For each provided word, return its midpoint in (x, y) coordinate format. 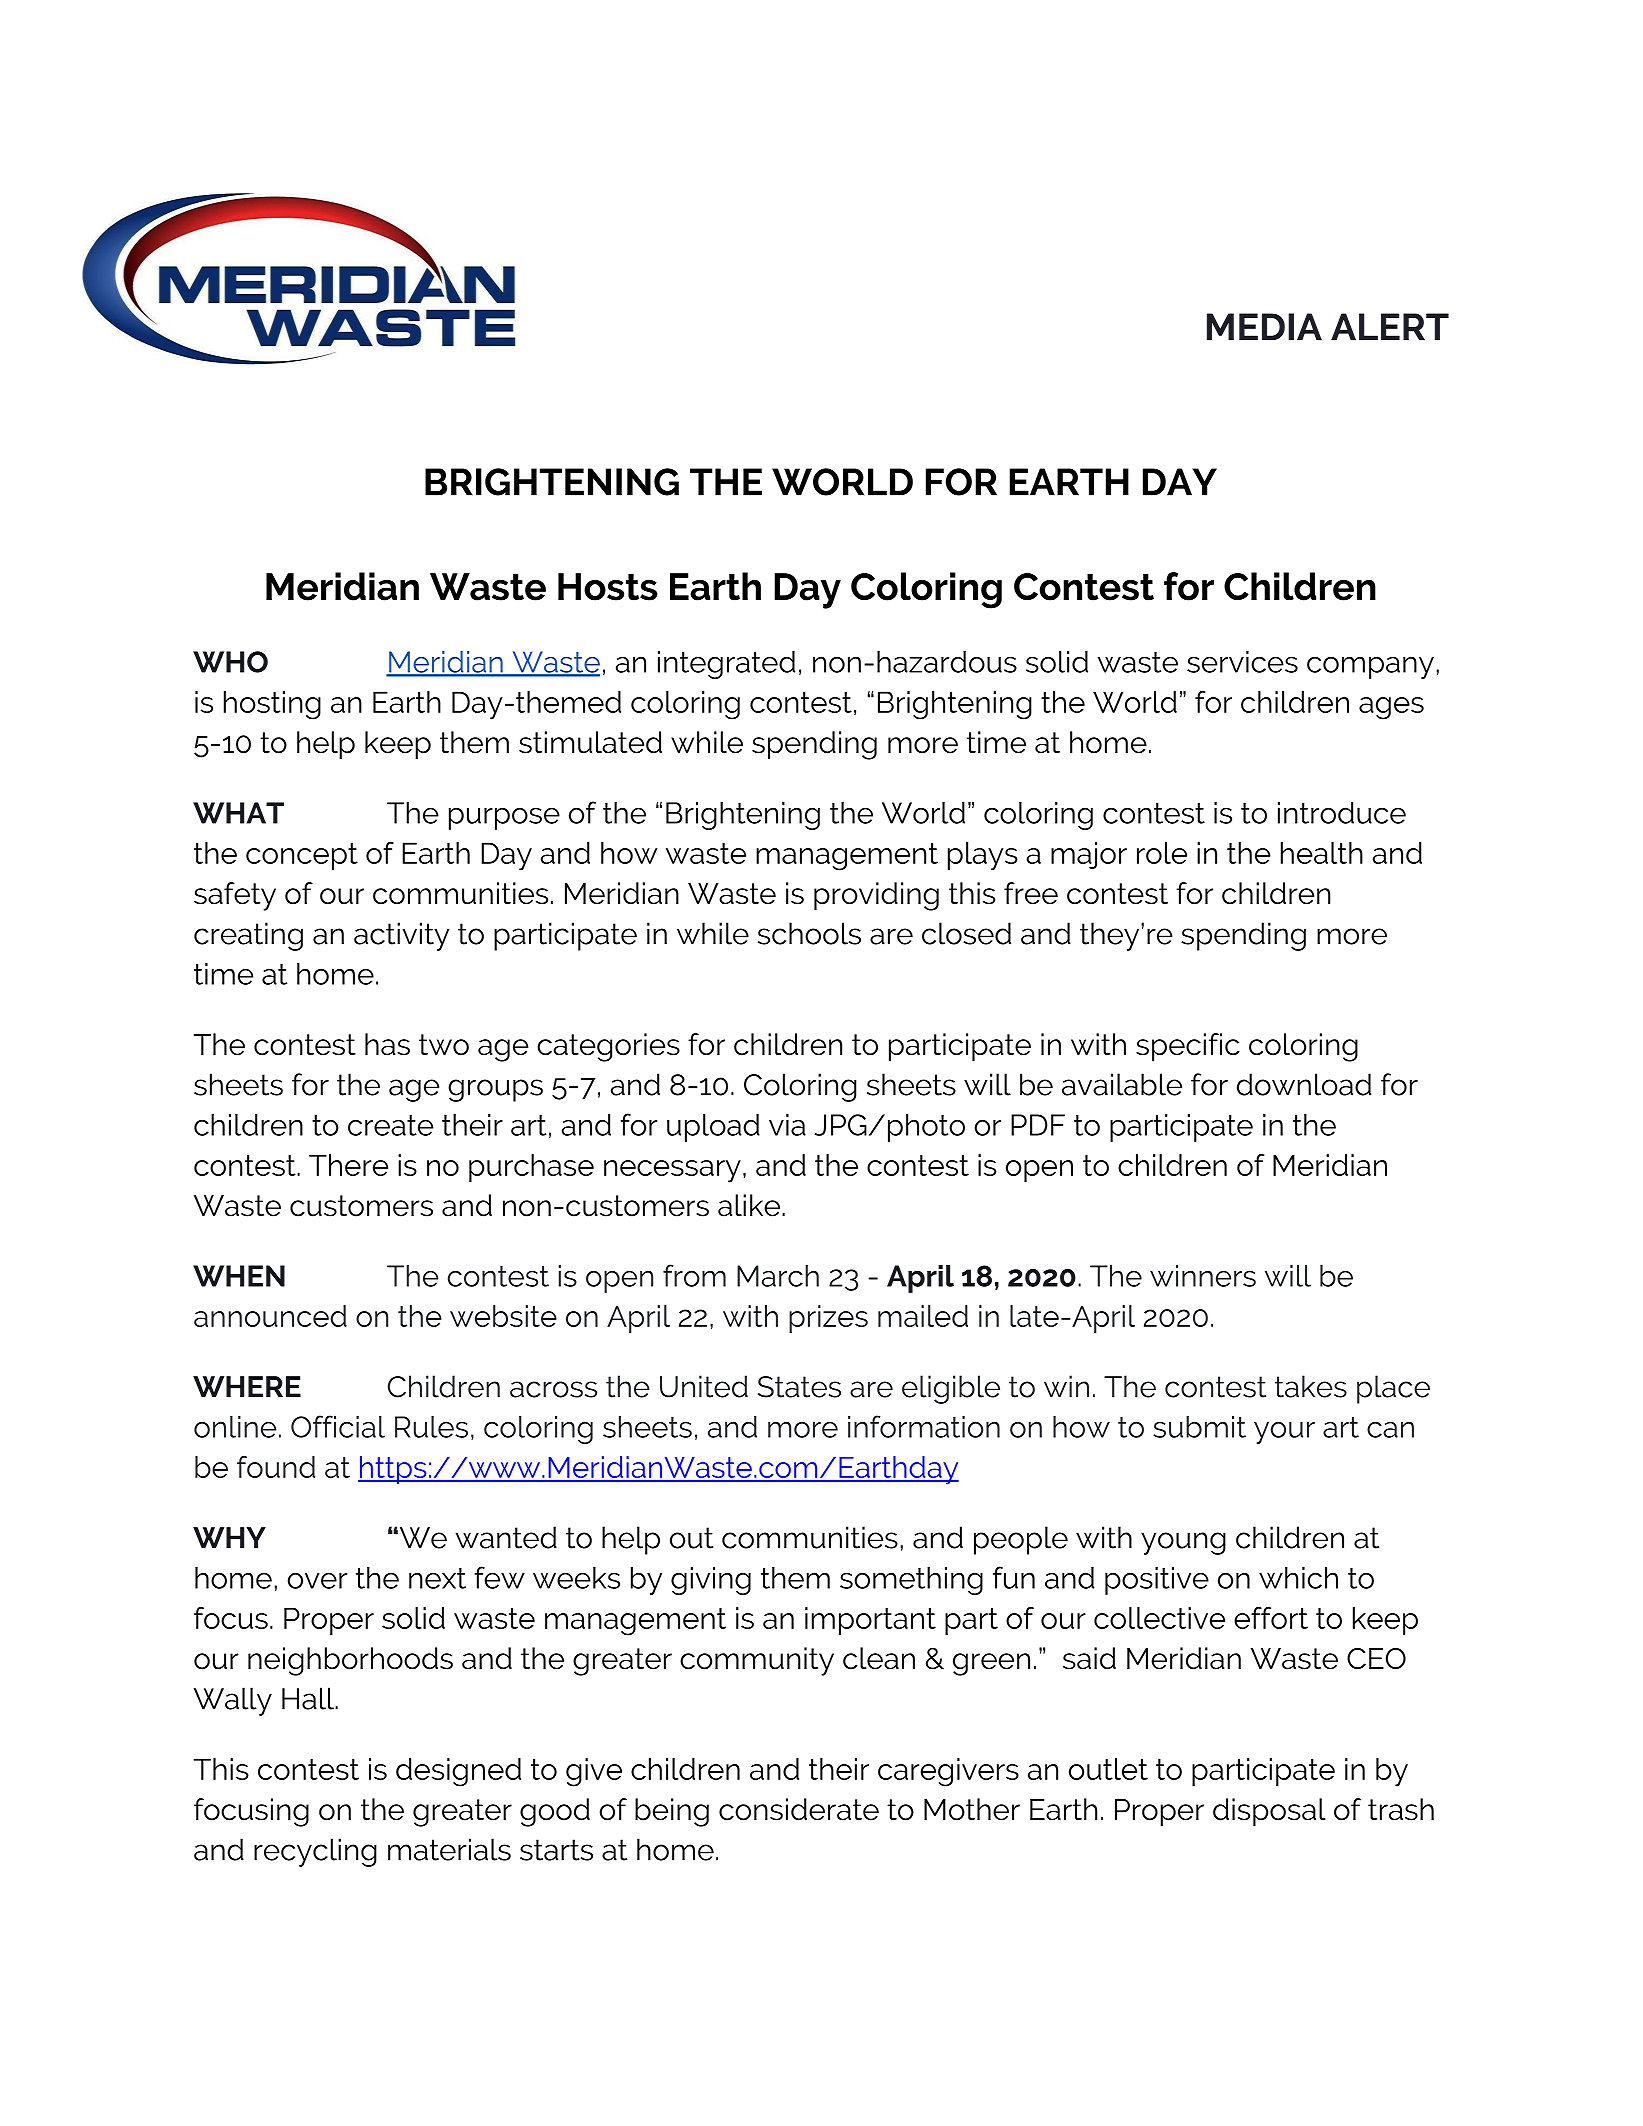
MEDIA (1264, 327)
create (390, 1125)
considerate (799, 1809)
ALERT (1390, 327)
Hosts (608, 587)
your (1284, 1433)
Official (338, 1426)
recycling (315, 1852)
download (1304, 1084)
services (1242, 662)
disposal (1269, 1812)
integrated (726, 665)
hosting (272, 705)
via (787, 1125)
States (799, 1387)
